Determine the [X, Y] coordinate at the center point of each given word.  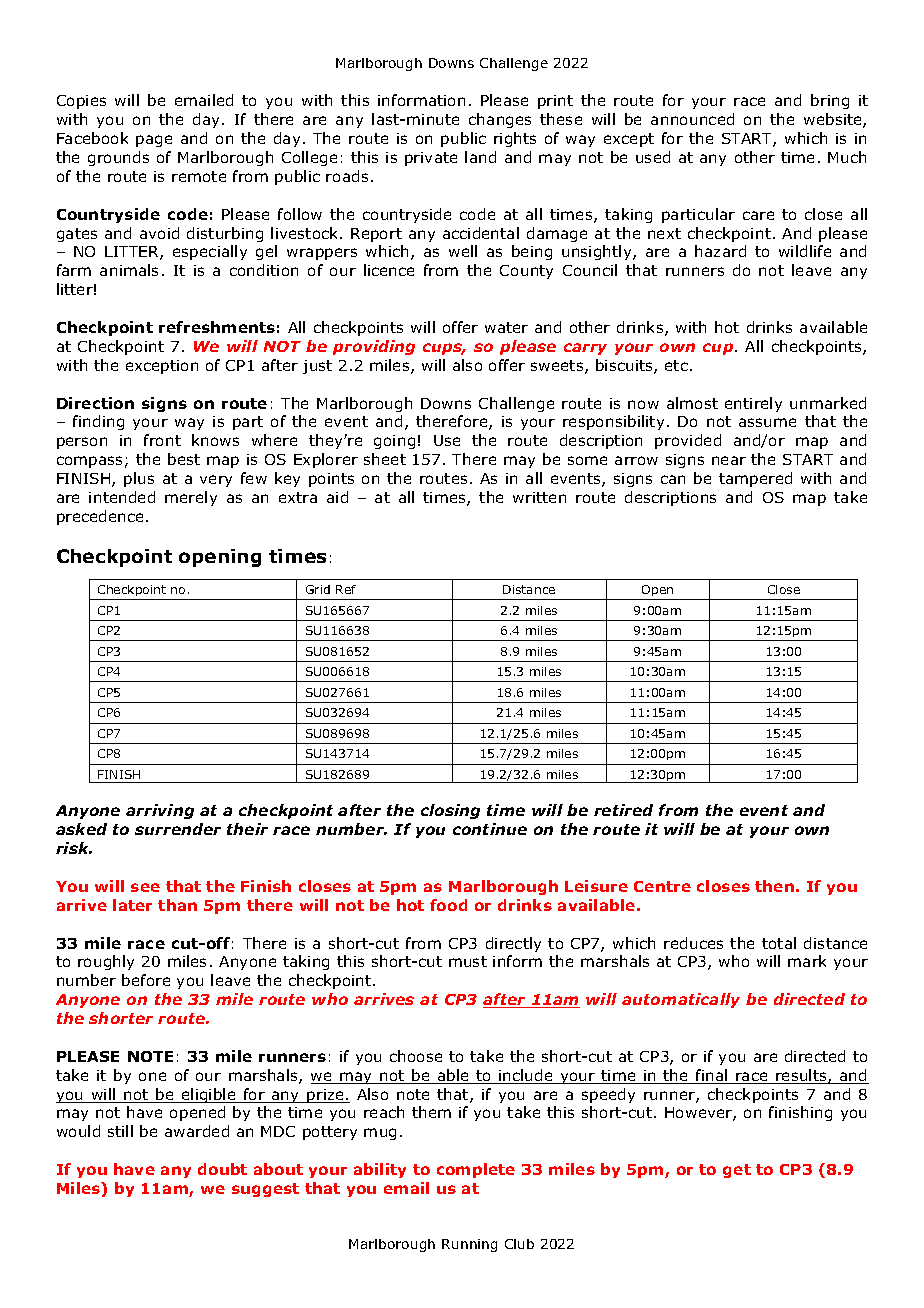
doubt [222, 1169]
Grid [318, 589]
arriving [160, 811]
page [154, 141]
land [480, 157]
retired [623, 810]
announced [692, 119]
